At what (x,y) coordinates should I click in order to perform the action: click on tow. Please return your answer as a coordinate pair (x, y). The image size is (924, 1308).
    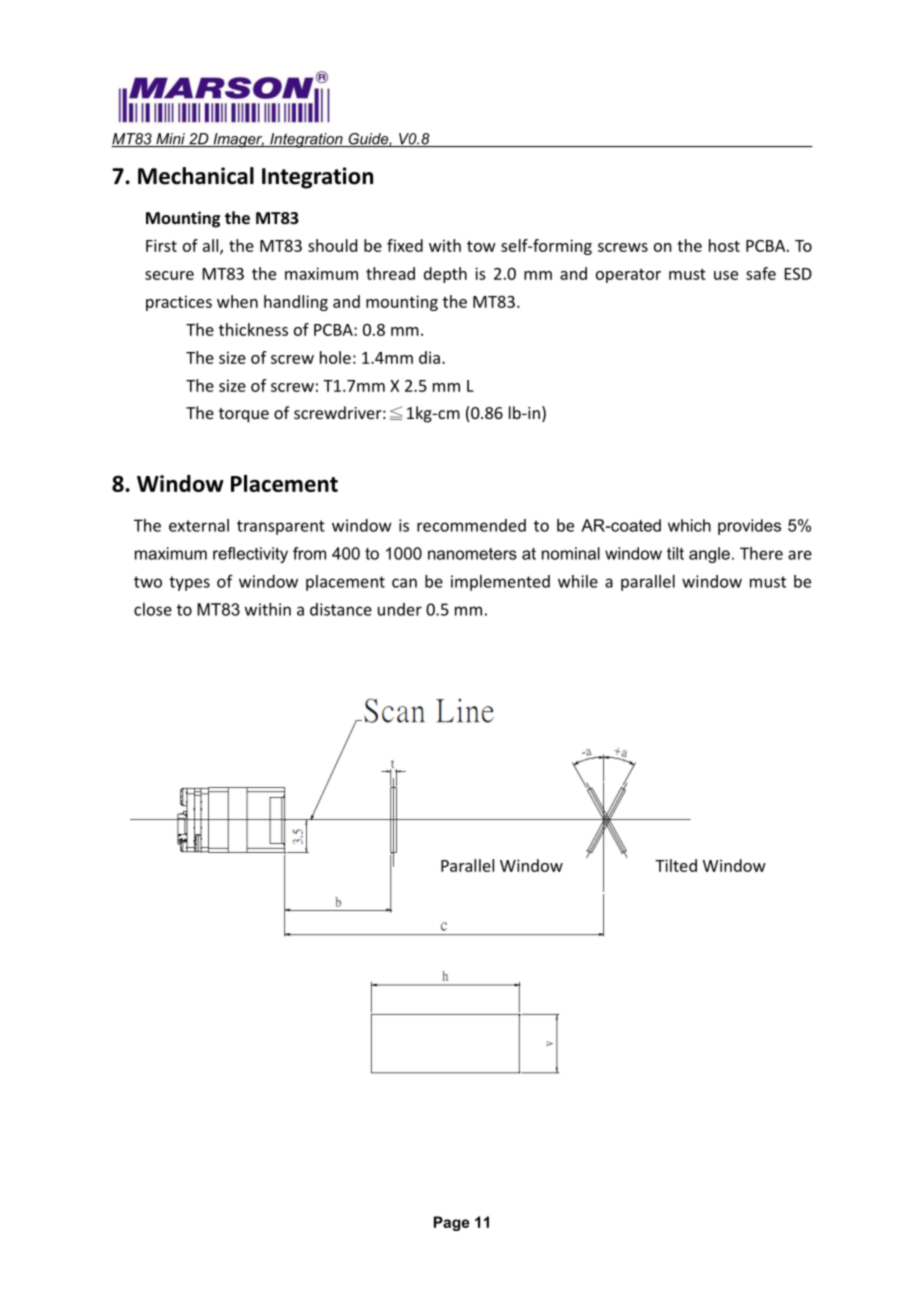
    Looking at the image, I should click on (481, 246).
